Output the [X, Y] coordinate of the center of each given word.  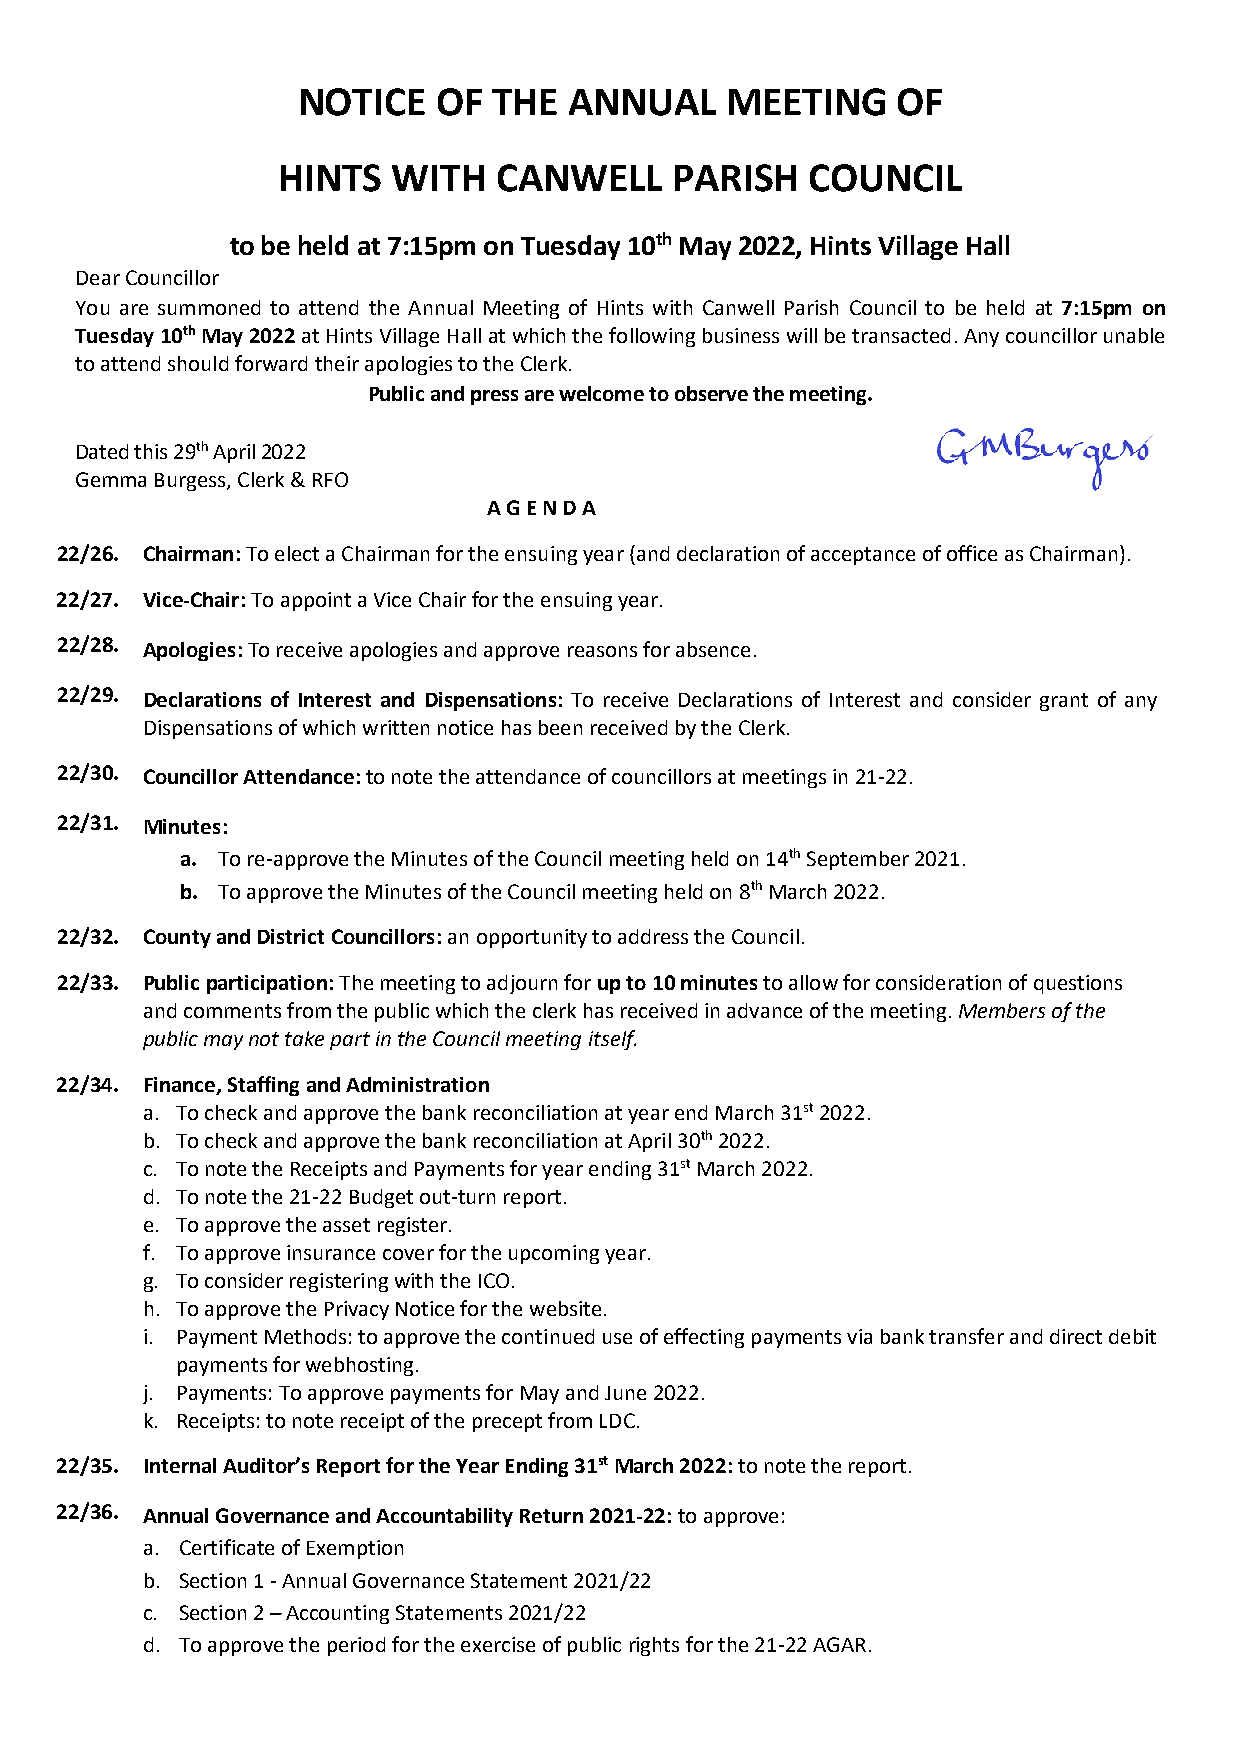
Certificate [227, 1547]
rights [654, 1646]
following [652, 337]
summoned [209, 307]
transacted [901, 335]
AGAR [839, 1644]
